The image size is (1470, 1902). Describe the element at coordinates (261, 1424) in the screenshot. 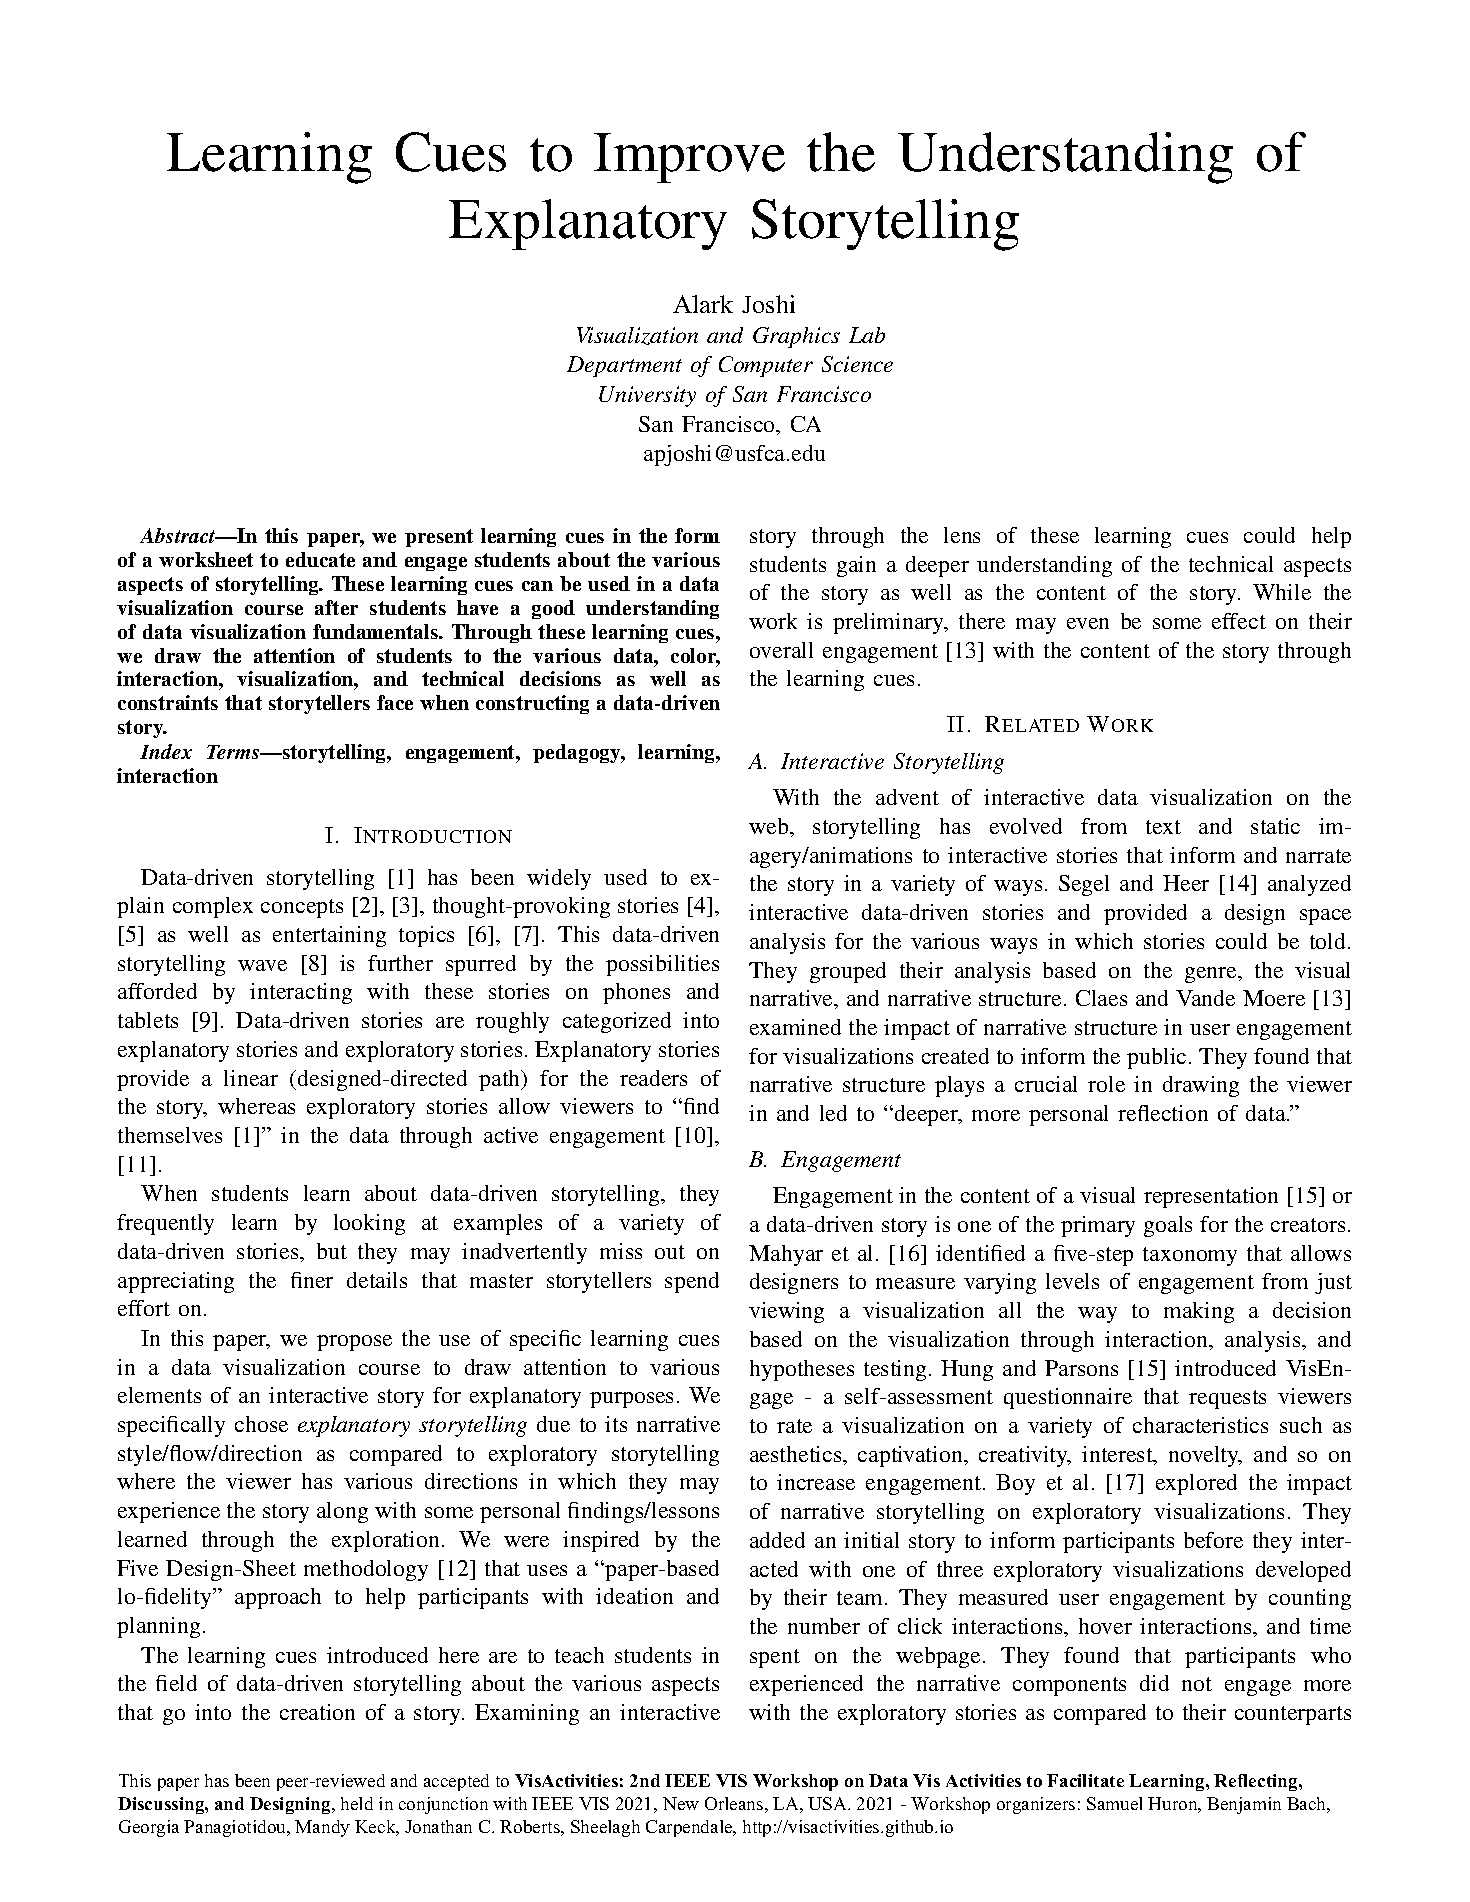

I see `chose` at that location.
